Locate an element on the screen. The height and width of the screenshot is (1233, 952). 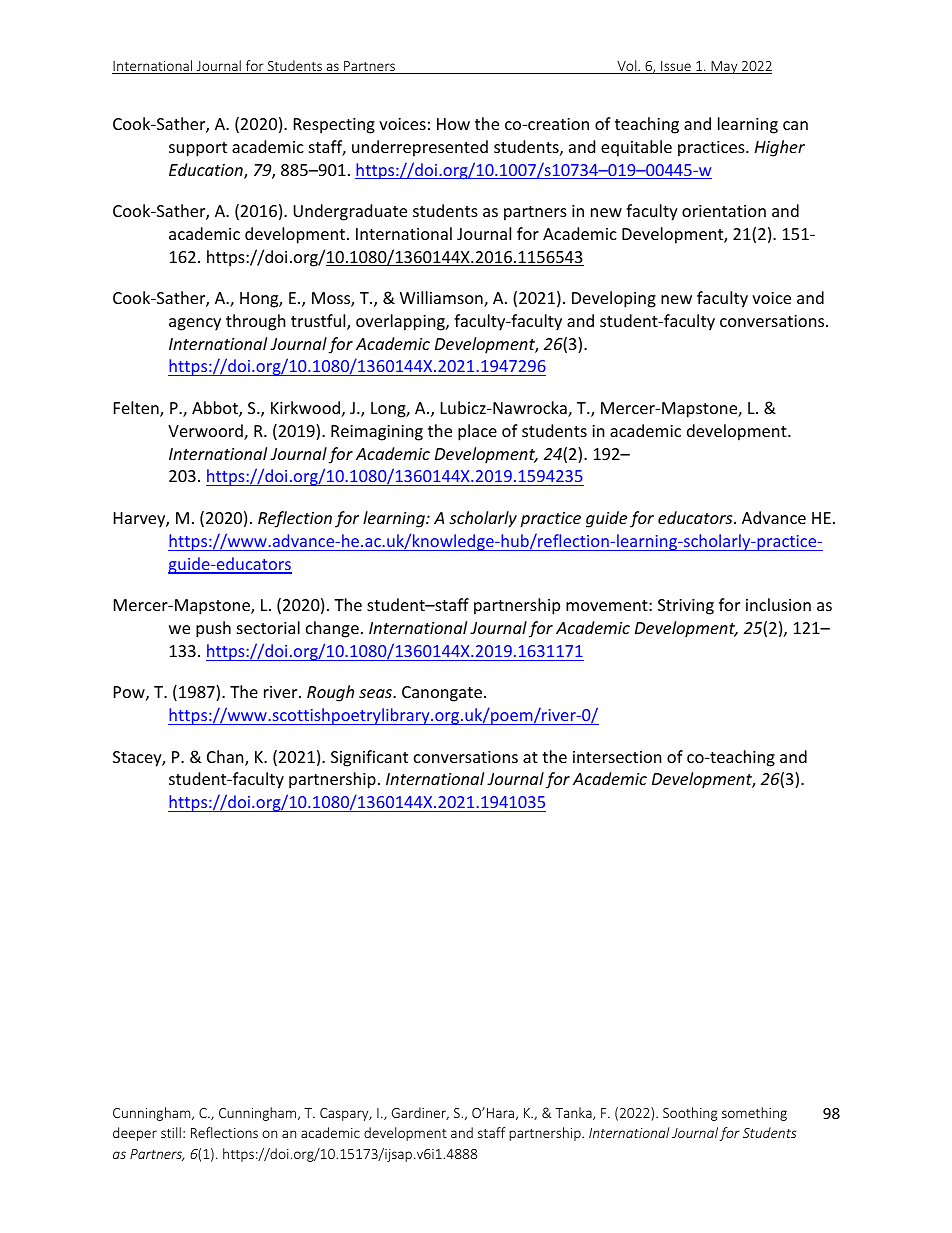
May is located at coordinates (724, 67).
